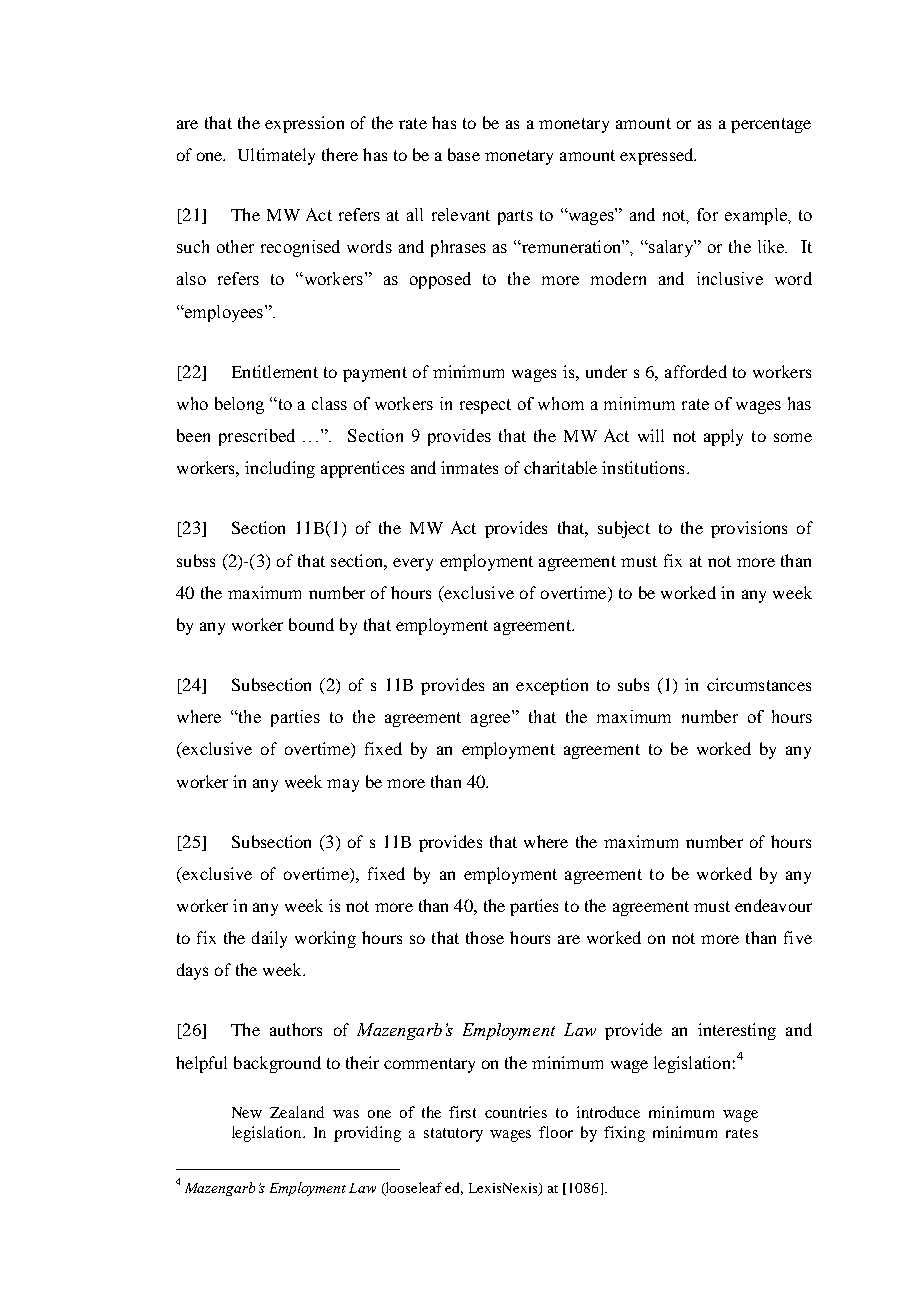 The height and width of the screenshot is (1308, 924). Describe the element at coordinates (723, 437) in the screenshot. I see `apply` at that location.
